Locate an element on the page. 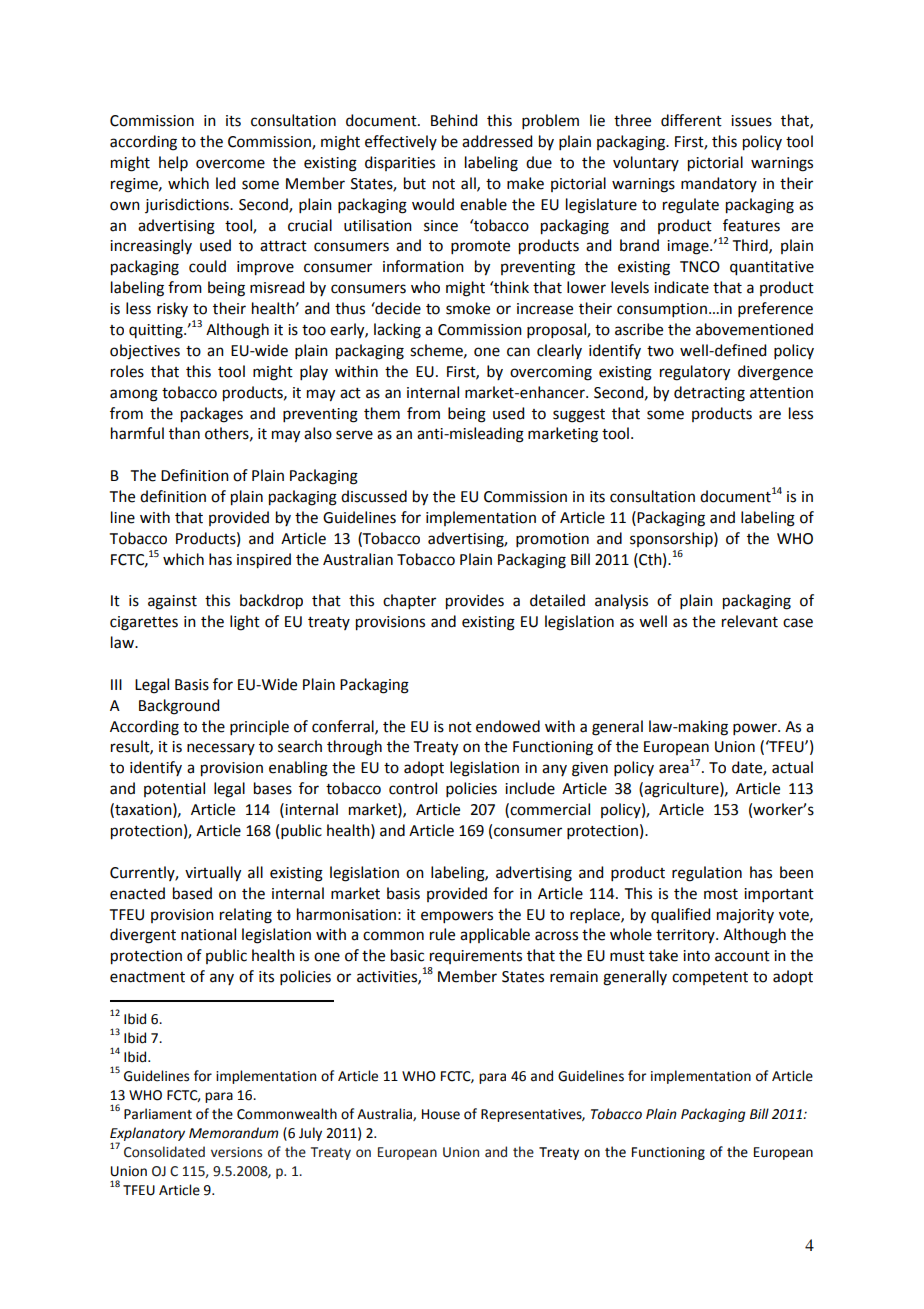 The height and width of the page is (1309, 924). packages is located at coordinates (212, 415).
